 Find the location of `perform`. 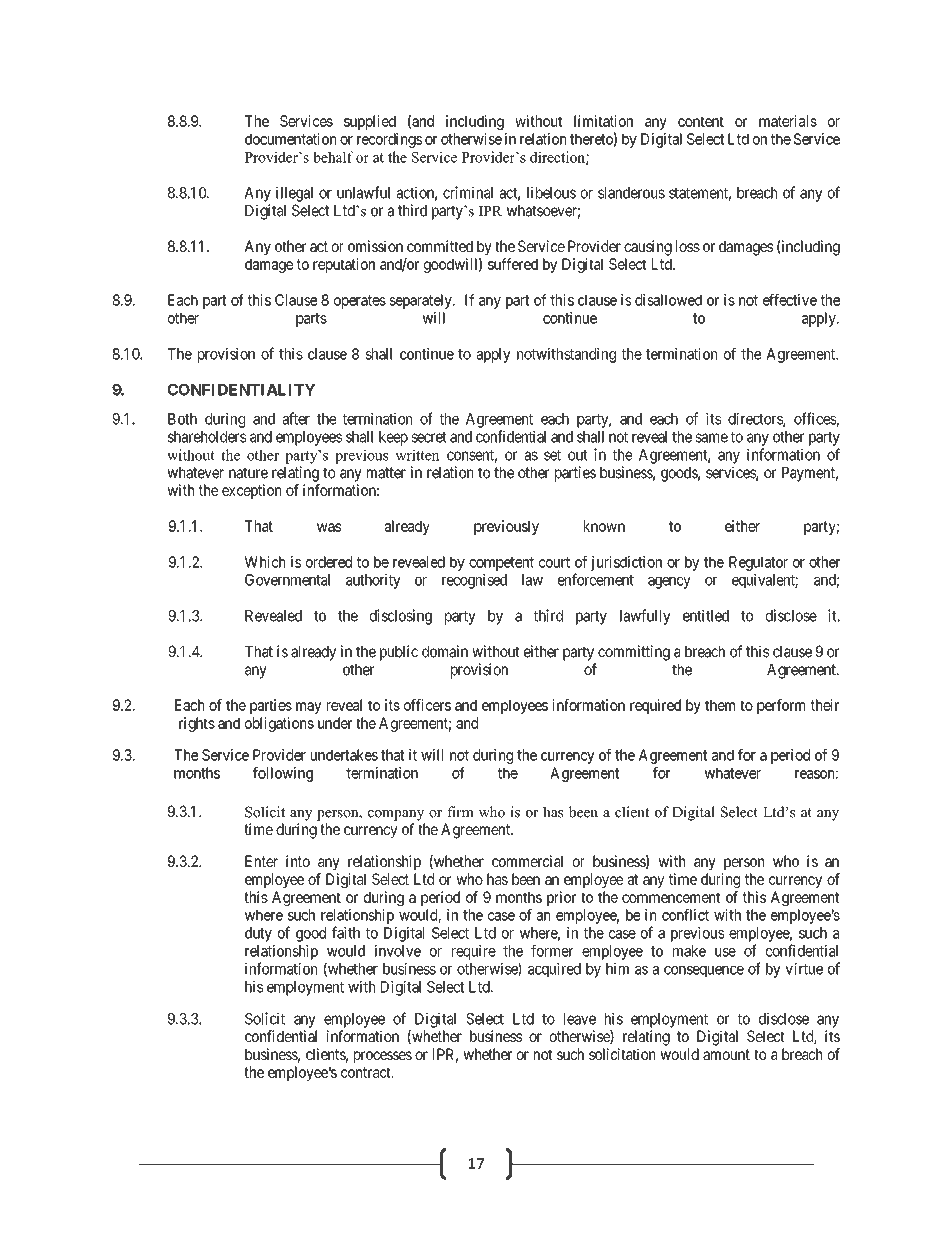

perform is located at coordinates (781, 706).
